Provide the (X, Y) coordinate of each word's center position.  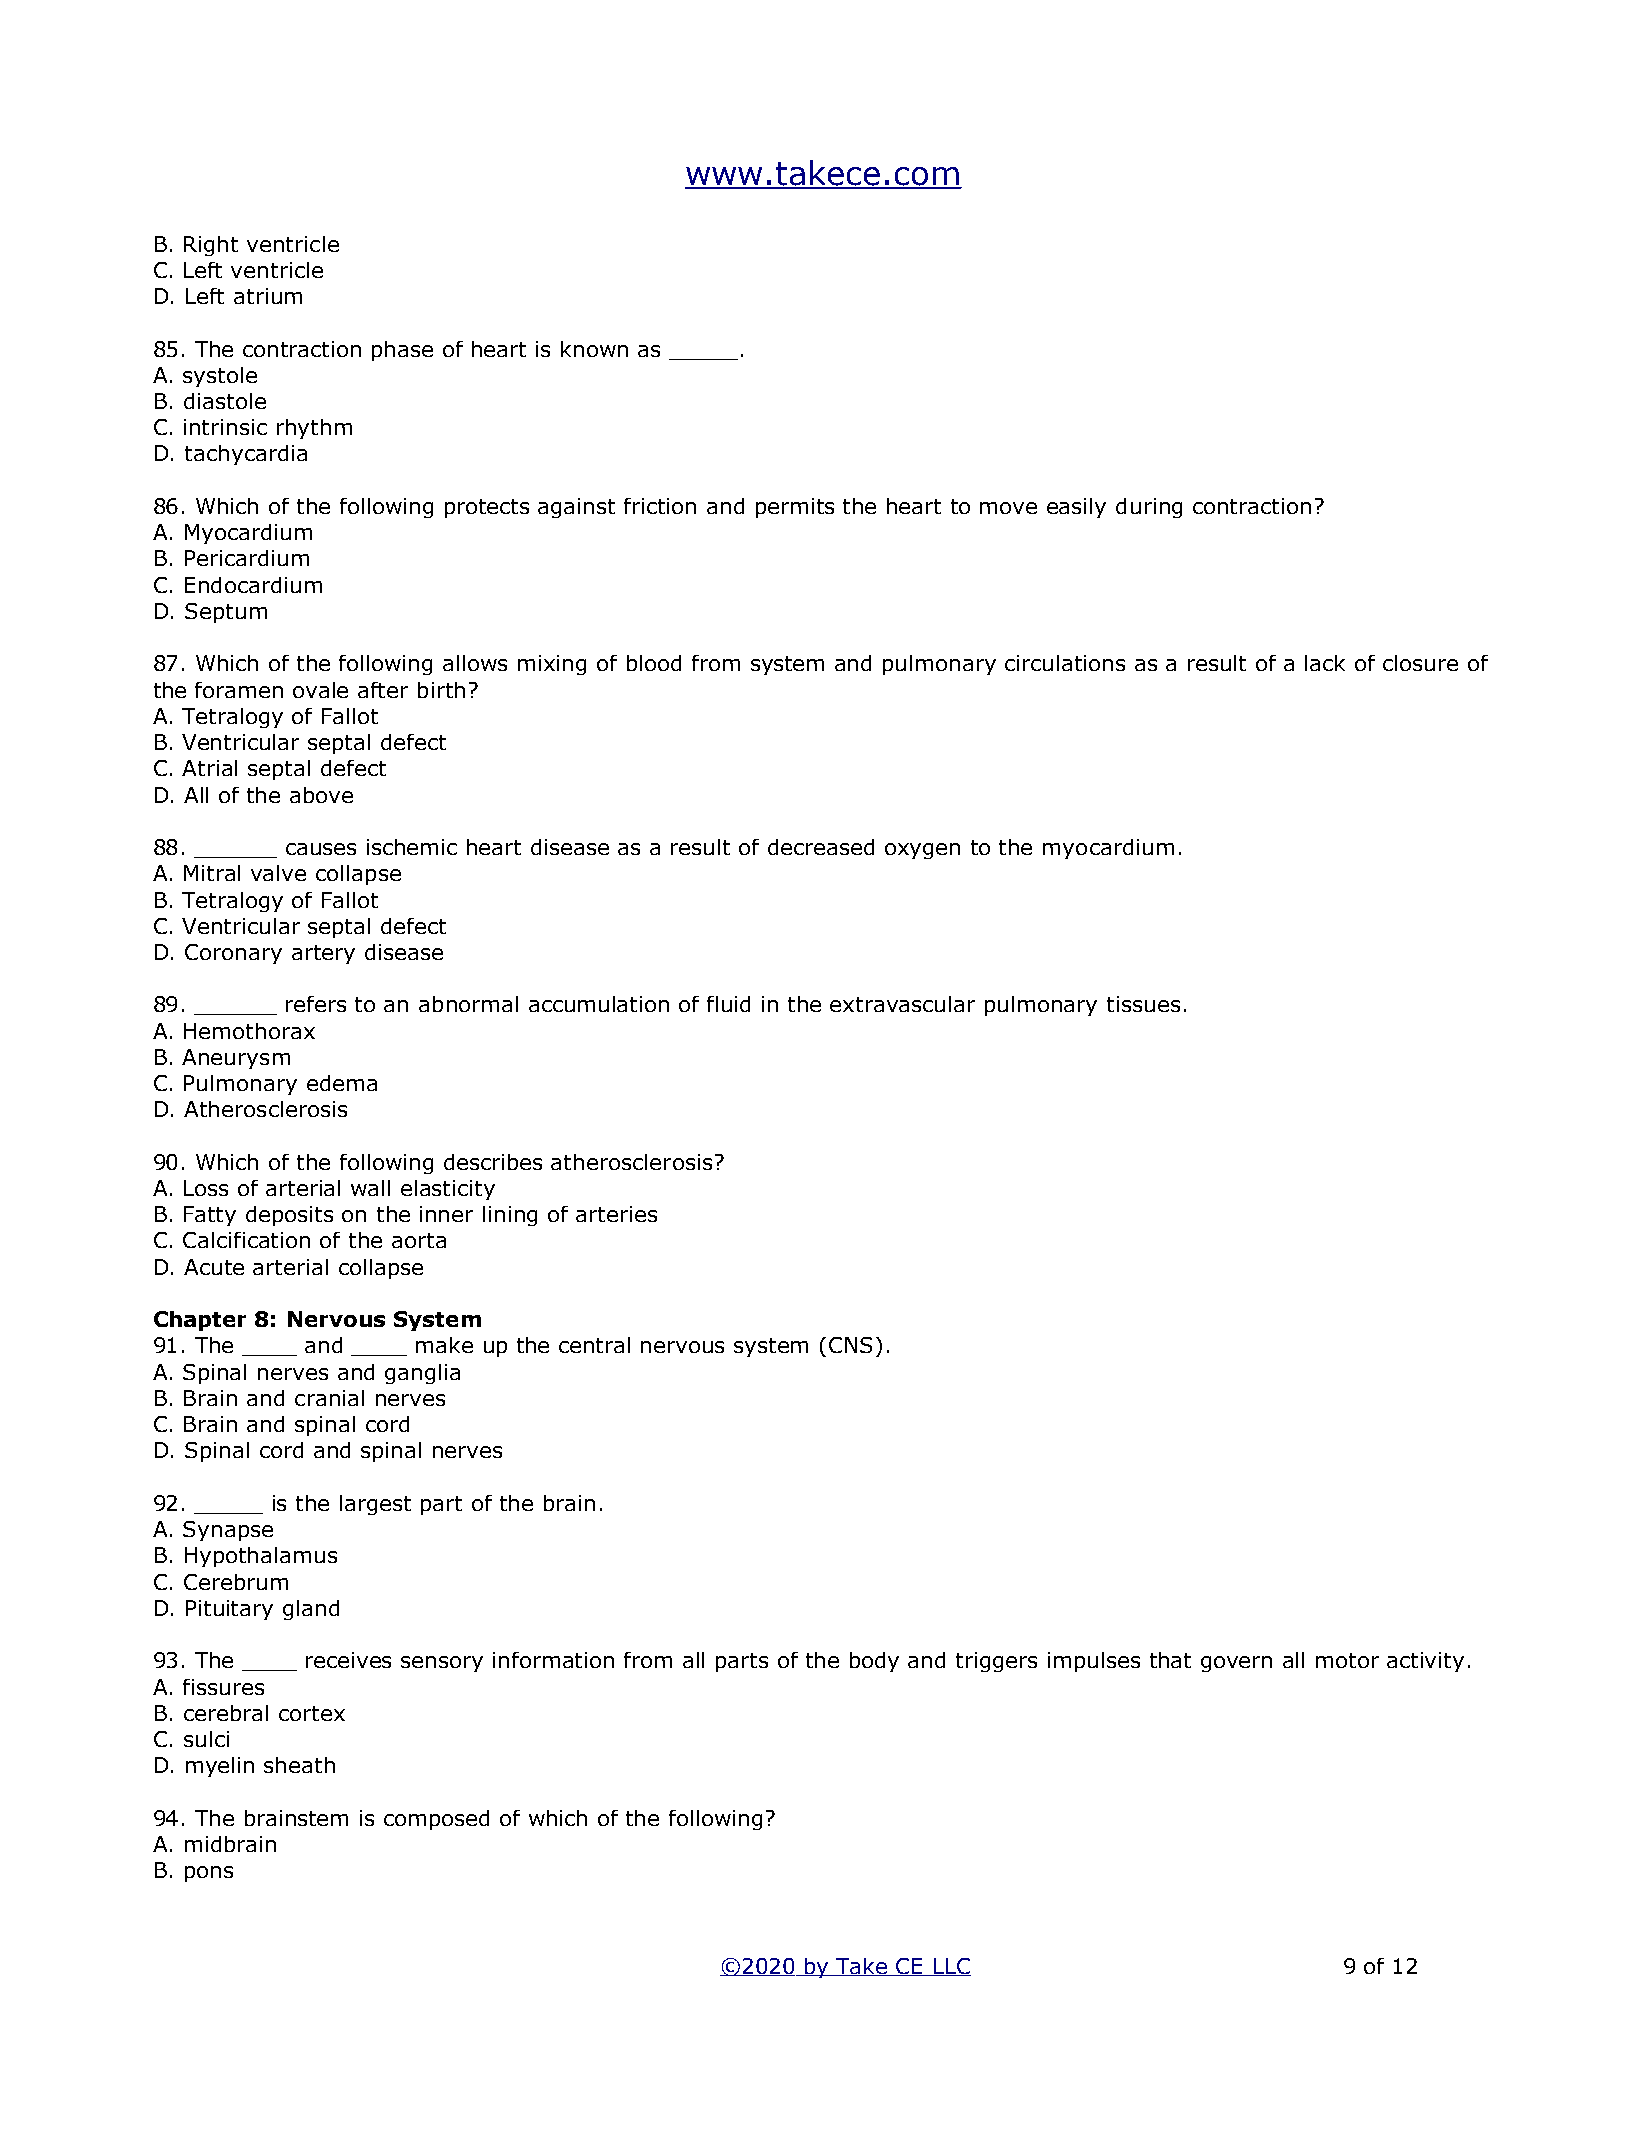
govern (1236, 1664)
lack (1325, 663)
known (594, 349)
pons (209, 1874)
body (874, 1662)
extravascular (902, 1004)
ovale (320, 690)
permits (795, 508)
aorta (419, 1240)
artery (323, 954)
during (1149, 508)
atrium (268, 296)
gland (311, 1610)
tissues (1143, 1004)
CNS (850, 1345)
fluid (728, 1004)
